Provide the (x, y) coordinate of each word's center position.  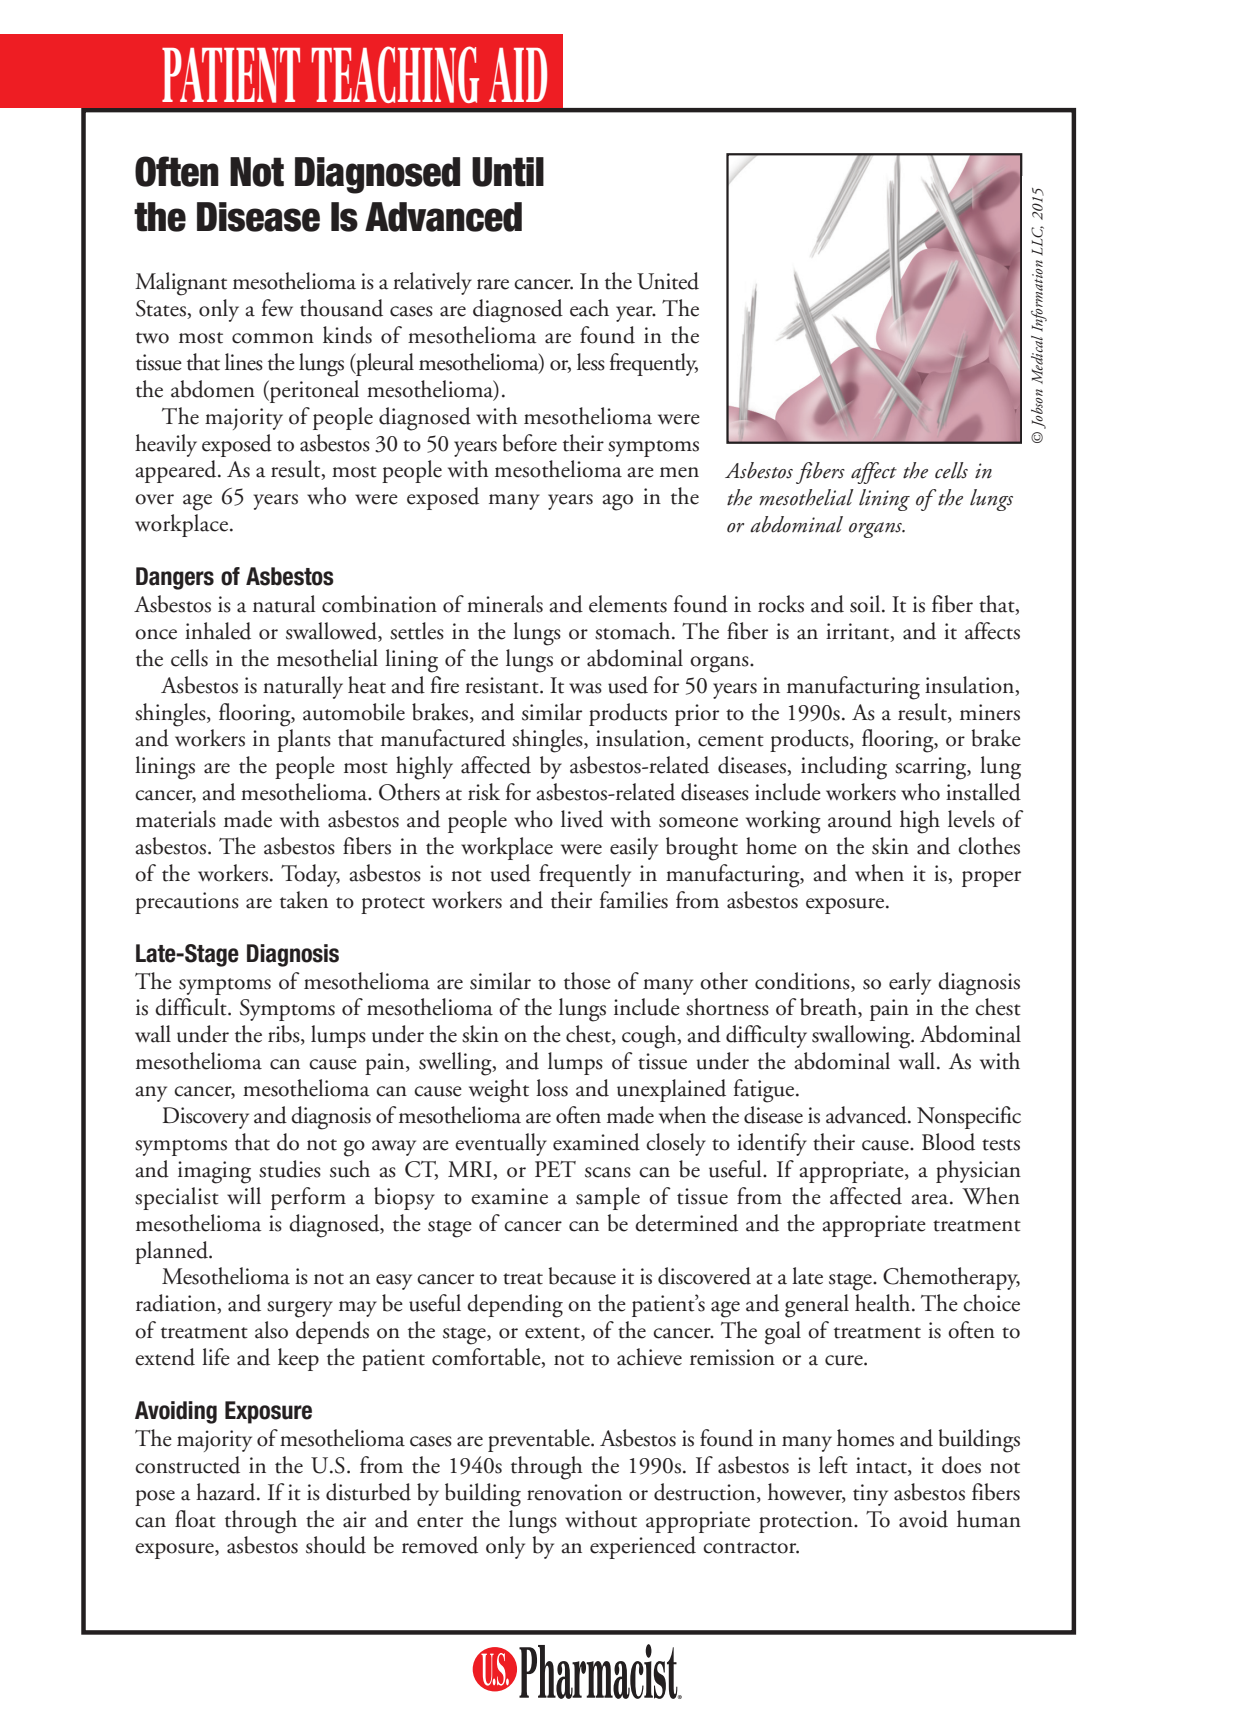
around (860, 819)
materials (176, 819)
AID (518, 75)
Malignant (181, 284)
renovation (574, 1492)
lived (582, 819)
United (668, 281)
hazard (227, 1492)
